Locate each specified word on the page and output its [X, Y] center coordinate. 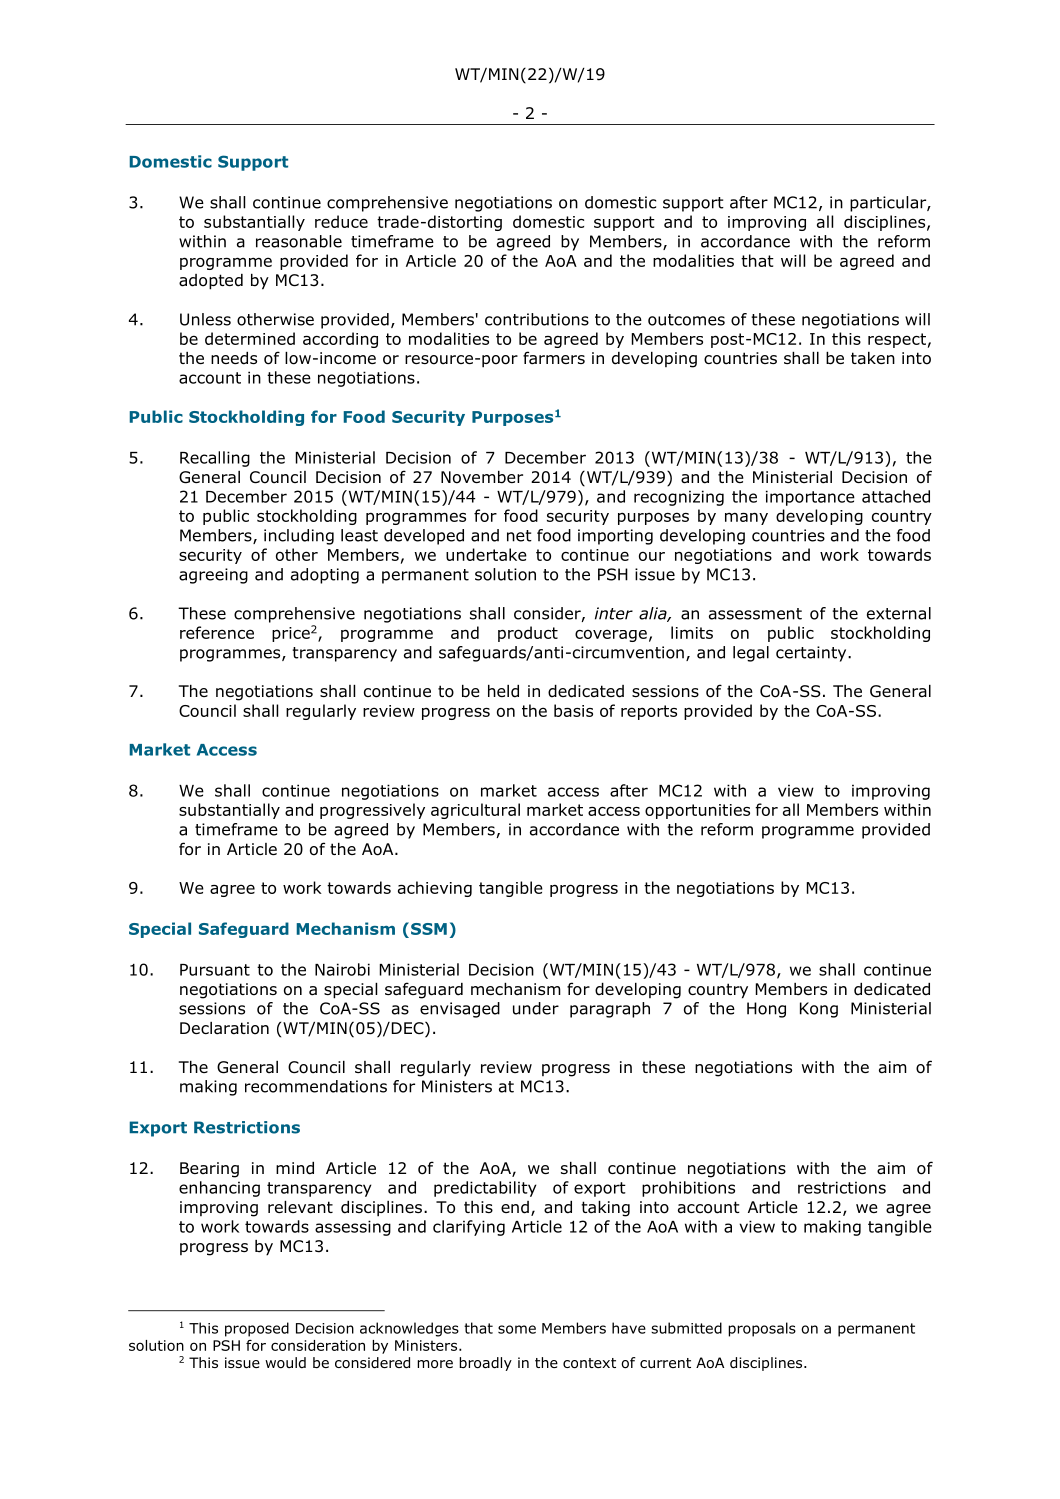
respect [897, 340]
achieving [435, 889]
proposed [257, 1329]
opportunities [697, 811]
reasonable [299, 241]
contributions [537, 319]
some [517, 1329]
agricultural [475, 811]
